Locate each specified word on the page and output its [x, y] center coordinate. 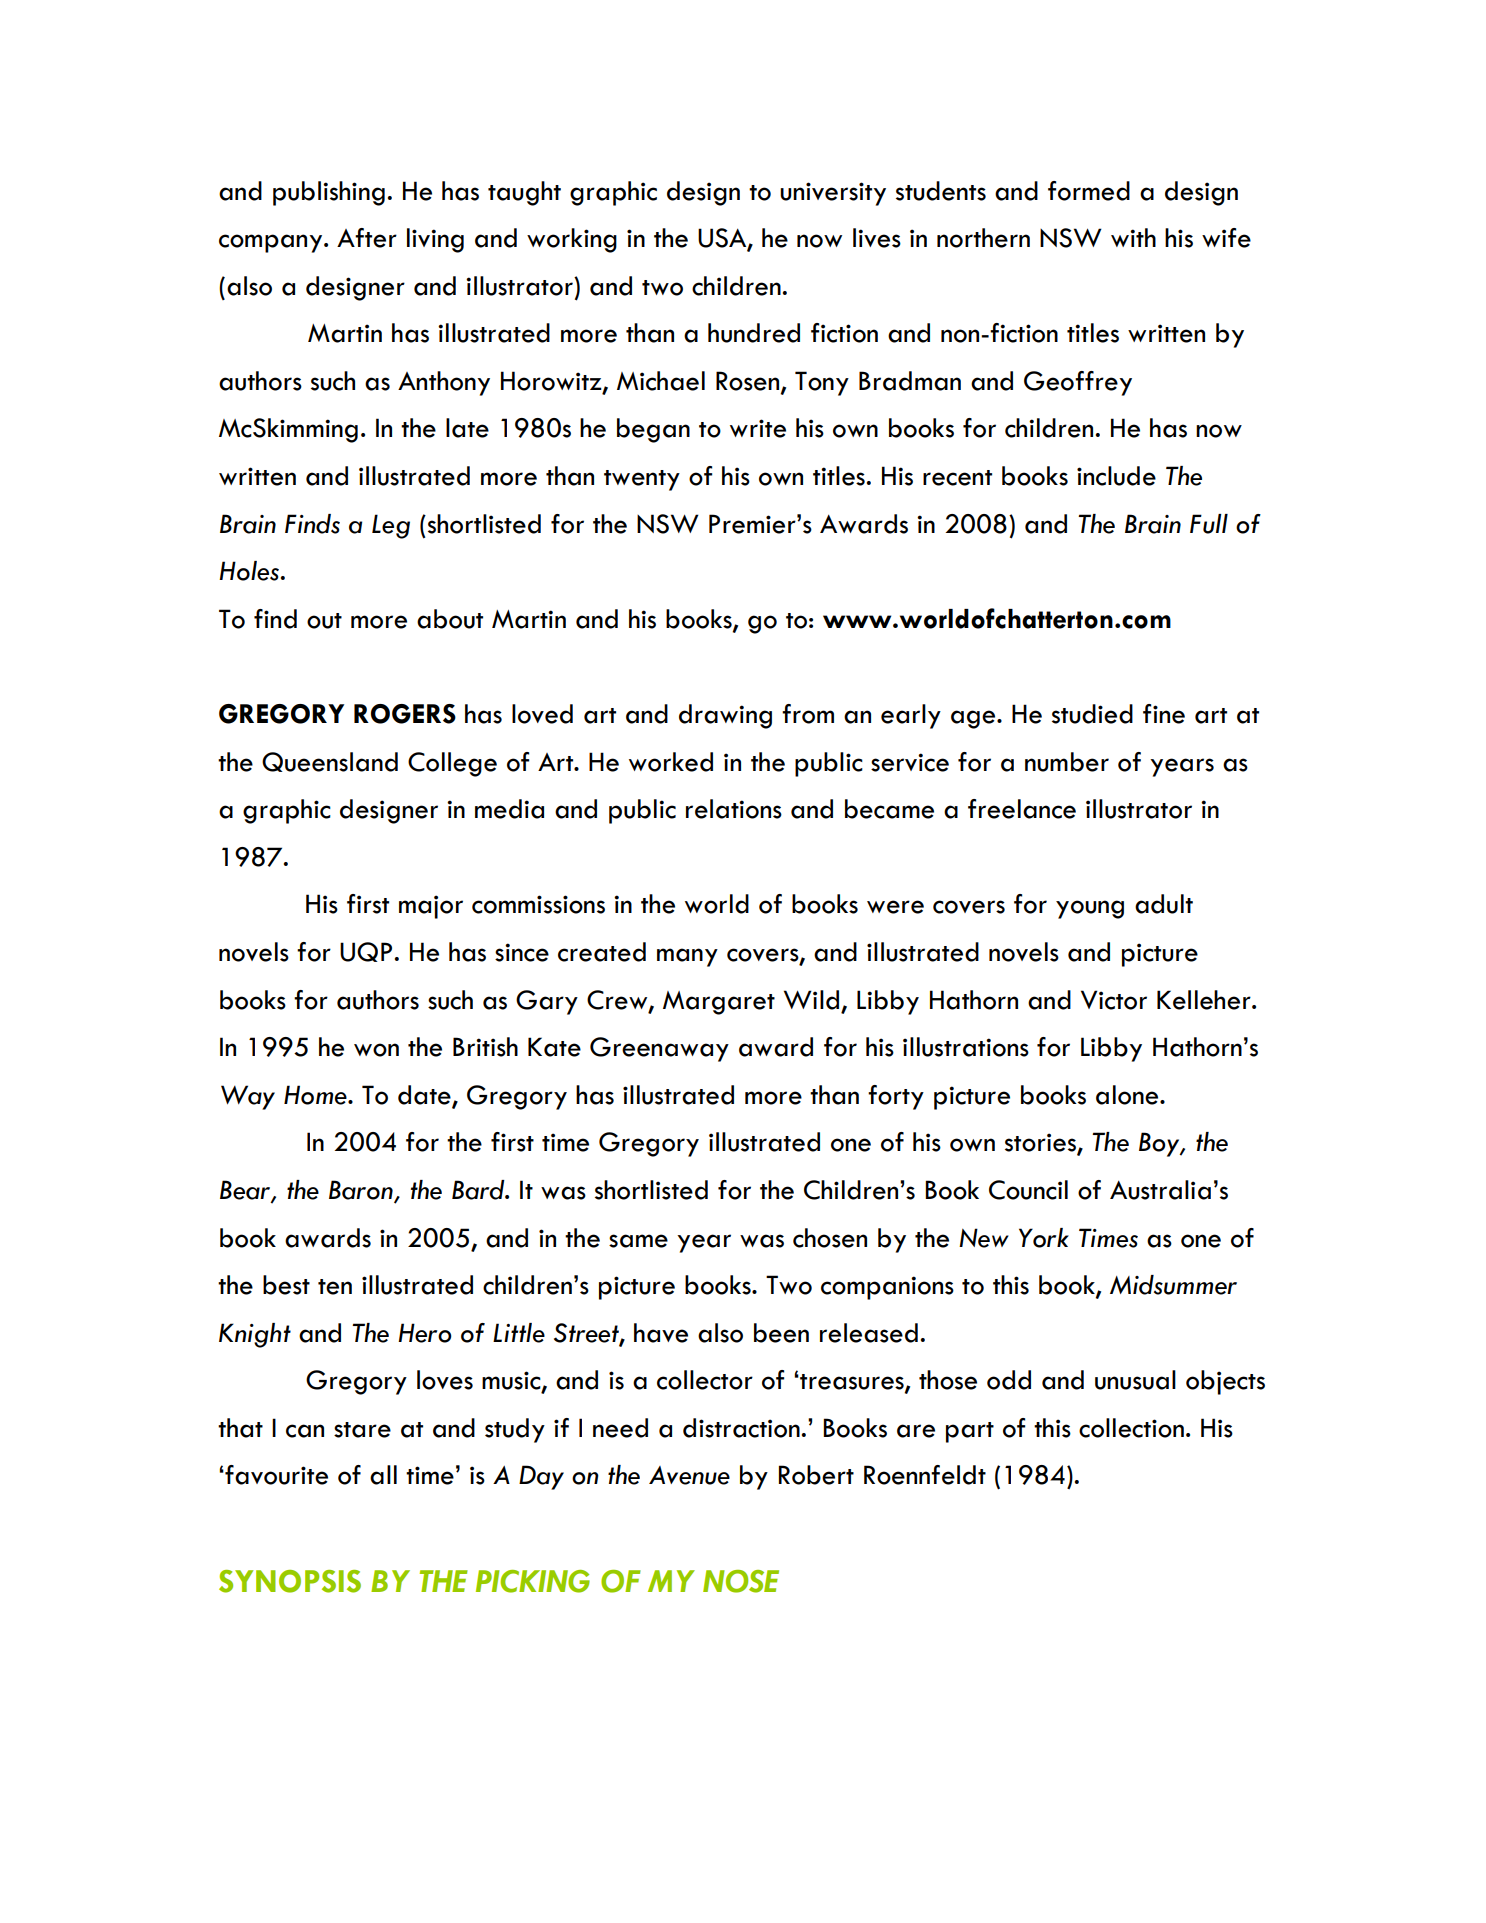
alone [1128, 1095]
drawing [725, 716]
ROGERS [405, 714]
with [1133, 237]
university [833, 194]
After [367, 238]
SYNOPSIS [290, 1581]
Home [316, 1095]
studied [1092, 714]
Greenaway [659, 1049]
